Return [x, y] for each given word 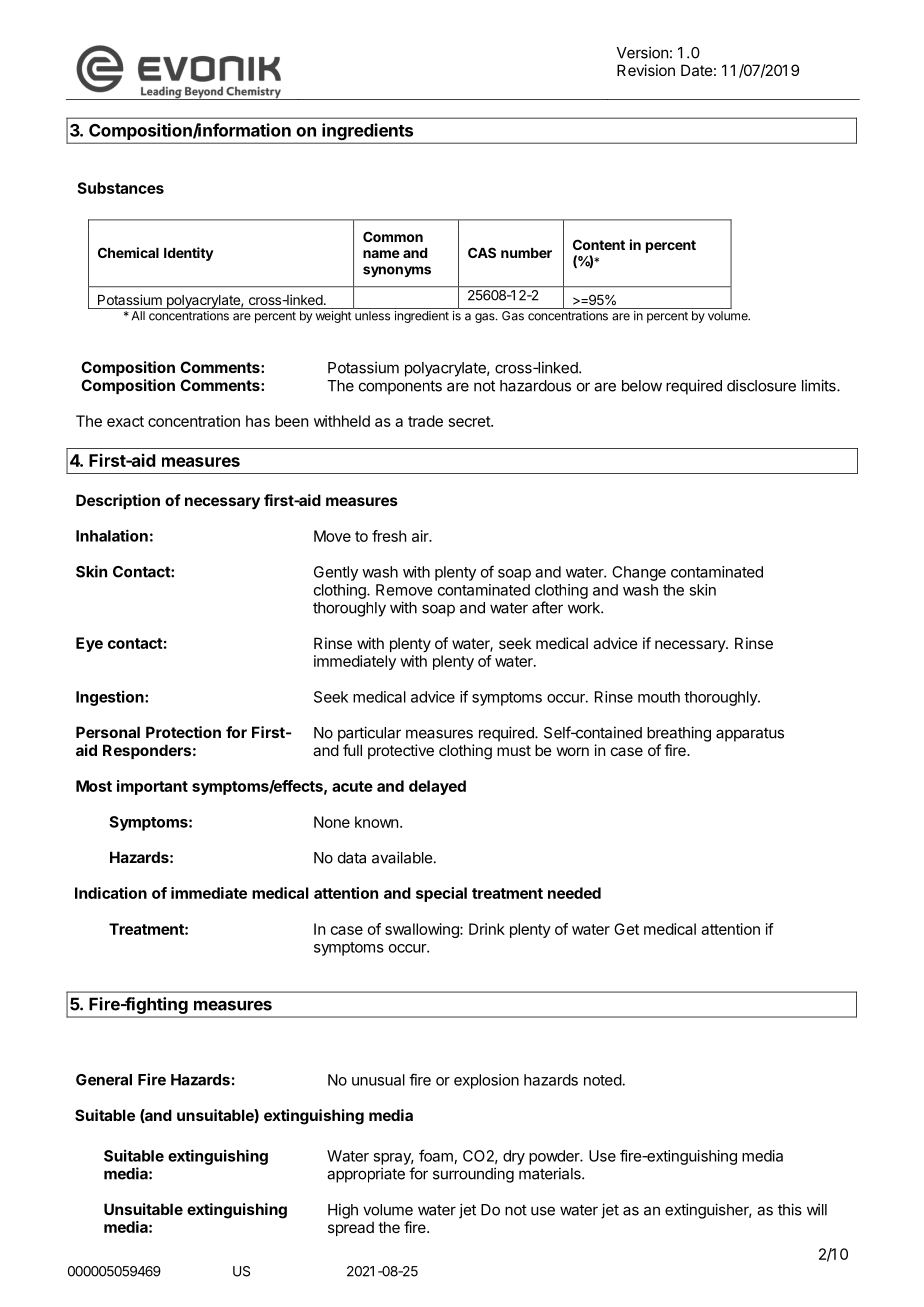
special [441, 894]
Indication [111, 893]
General [104, 1080]
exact [125, 421]
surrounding [473, 1175]
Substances [120, 188]
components [400, 387]
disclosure [761, 385]
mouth [659, 697]
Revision [646, 70]
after [547, 607]
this [790, 1209]
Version [642, 52]
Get [626, 929]
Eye [89, 644]
